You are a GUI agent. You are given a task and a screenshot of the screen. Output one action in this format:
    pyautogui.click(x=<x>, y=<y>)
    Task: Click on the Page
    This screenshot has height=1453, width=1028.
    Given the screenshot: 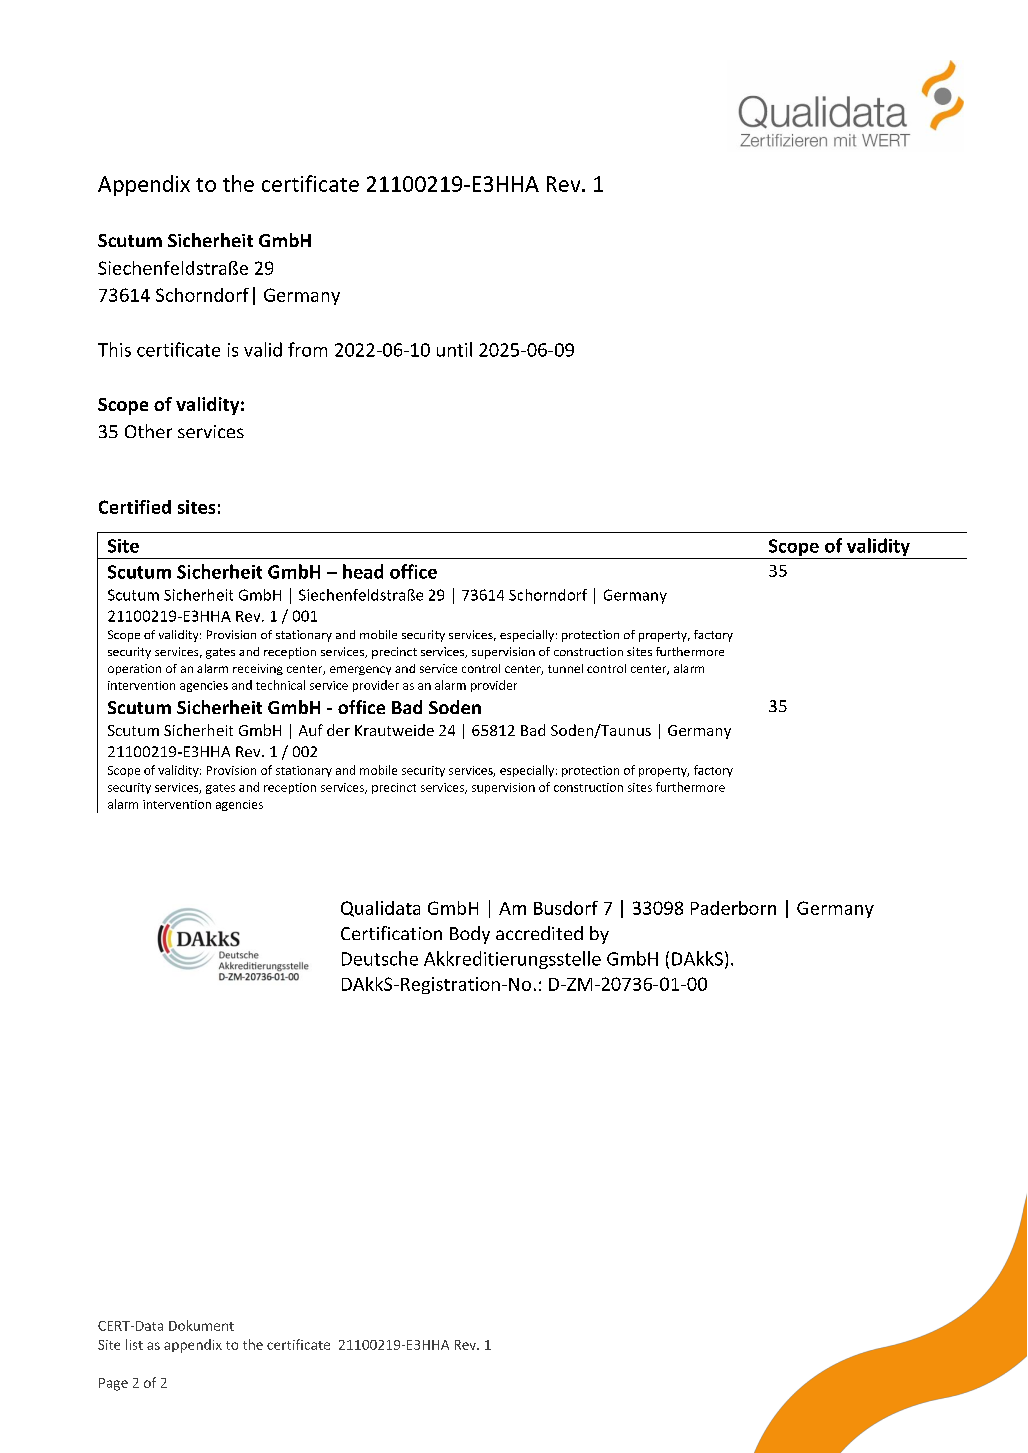 What is the action you would take?
    pyautogui.click(x=113, y=1384)
